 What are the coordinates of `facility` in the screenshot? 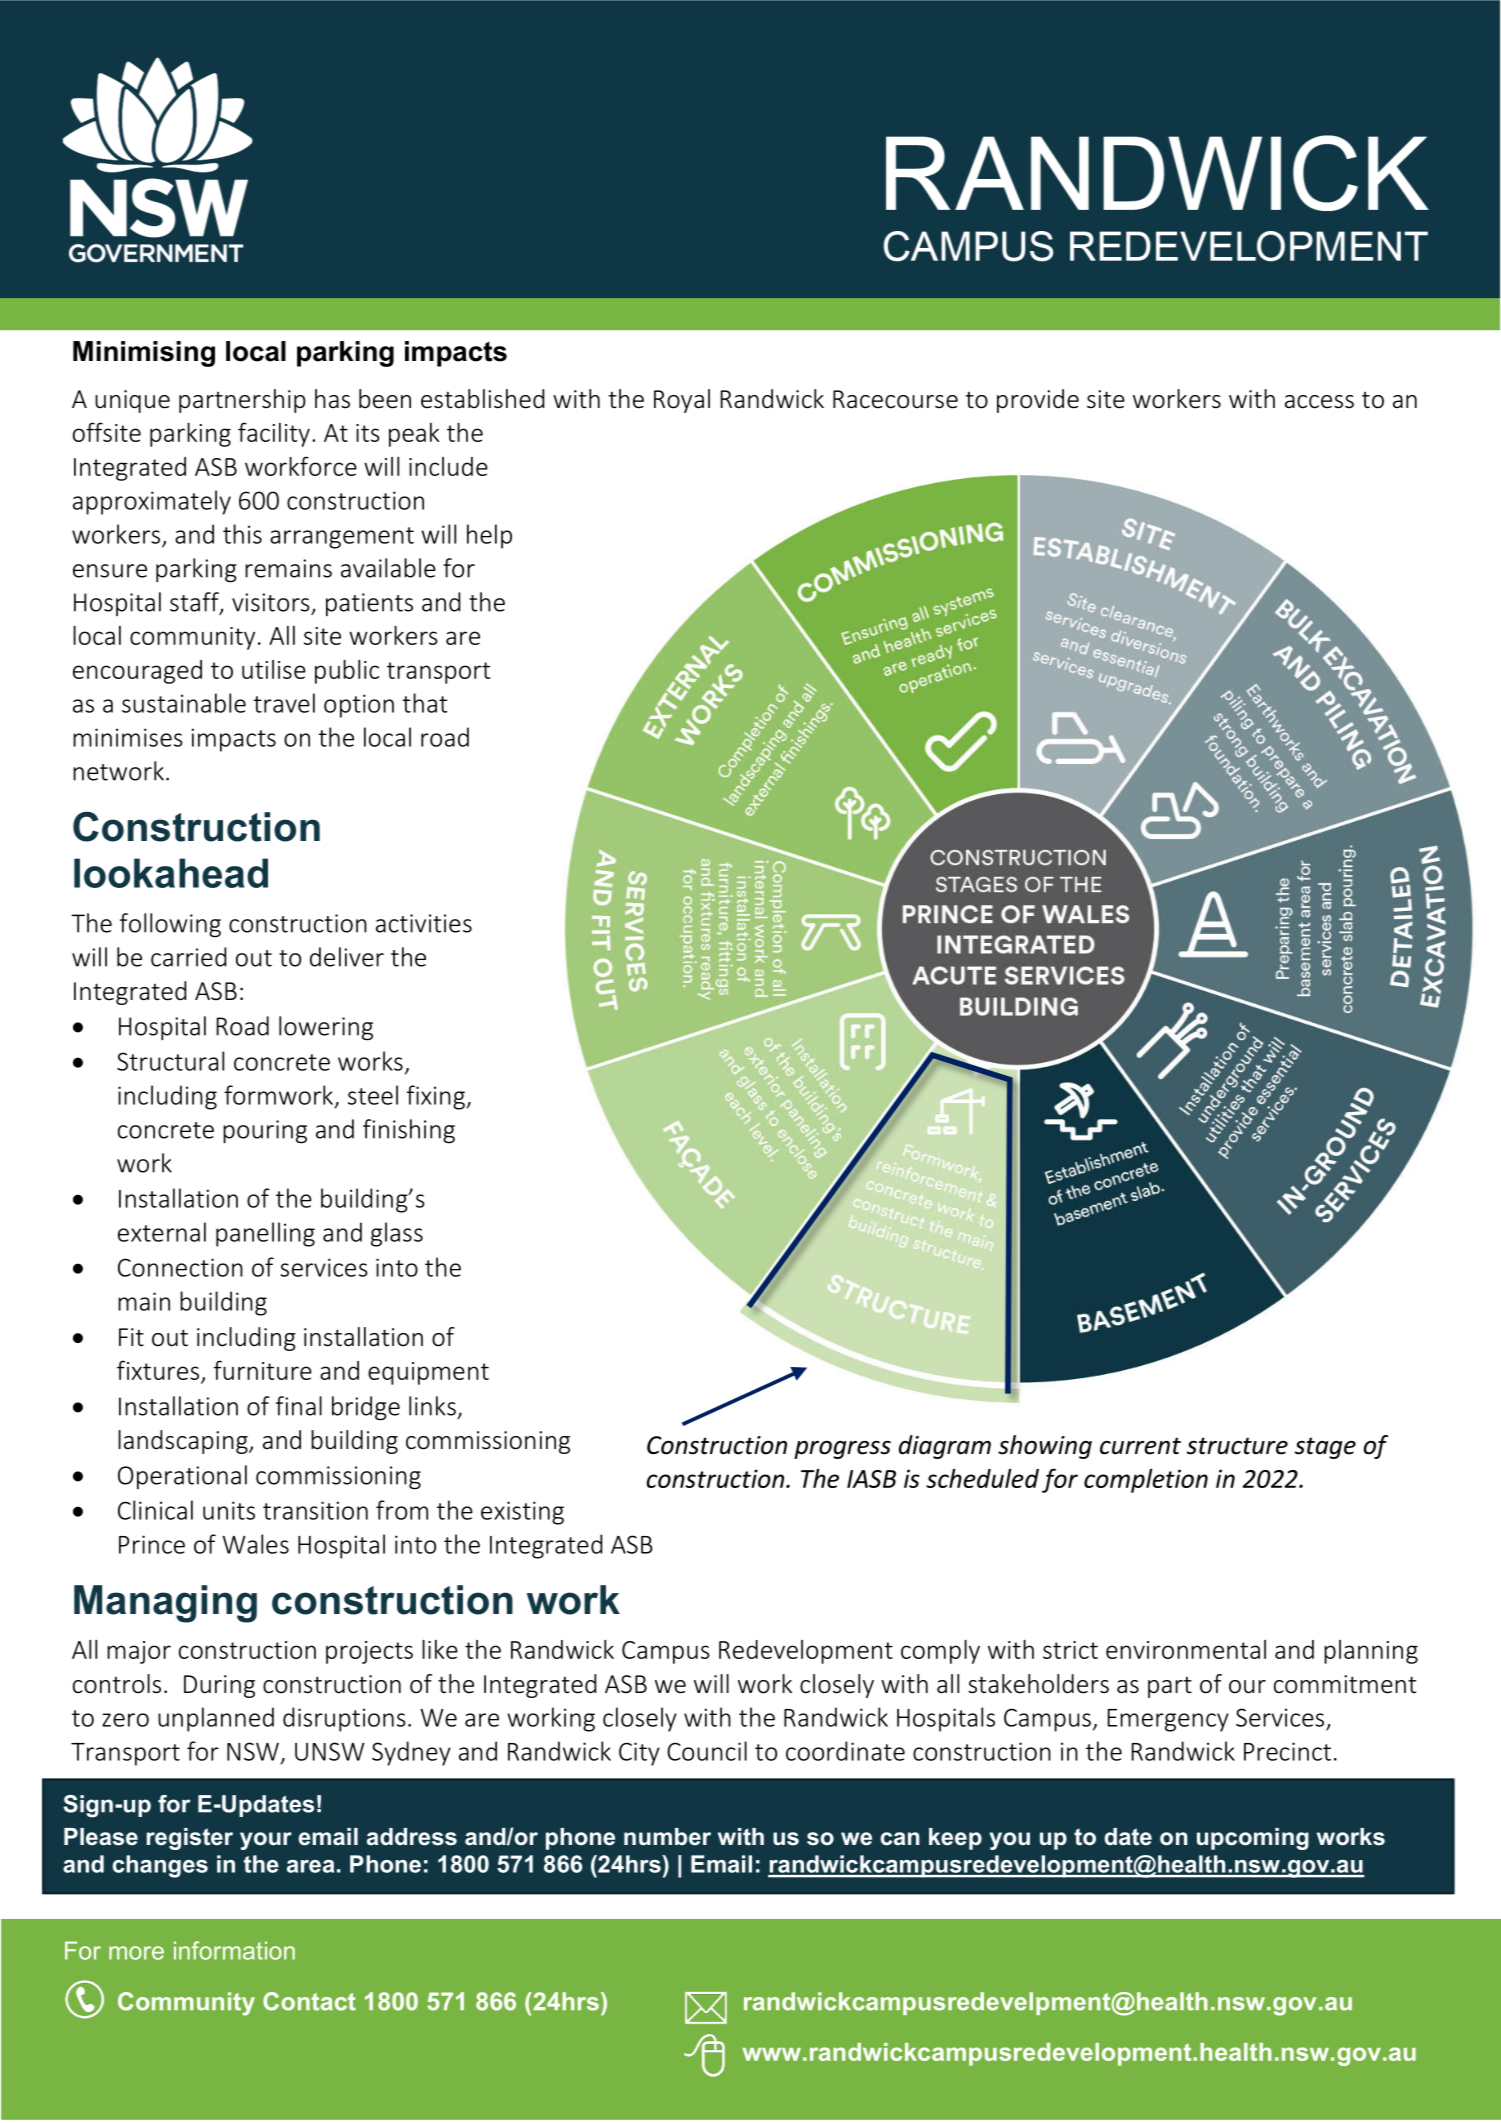 It's located at (274, 434).
